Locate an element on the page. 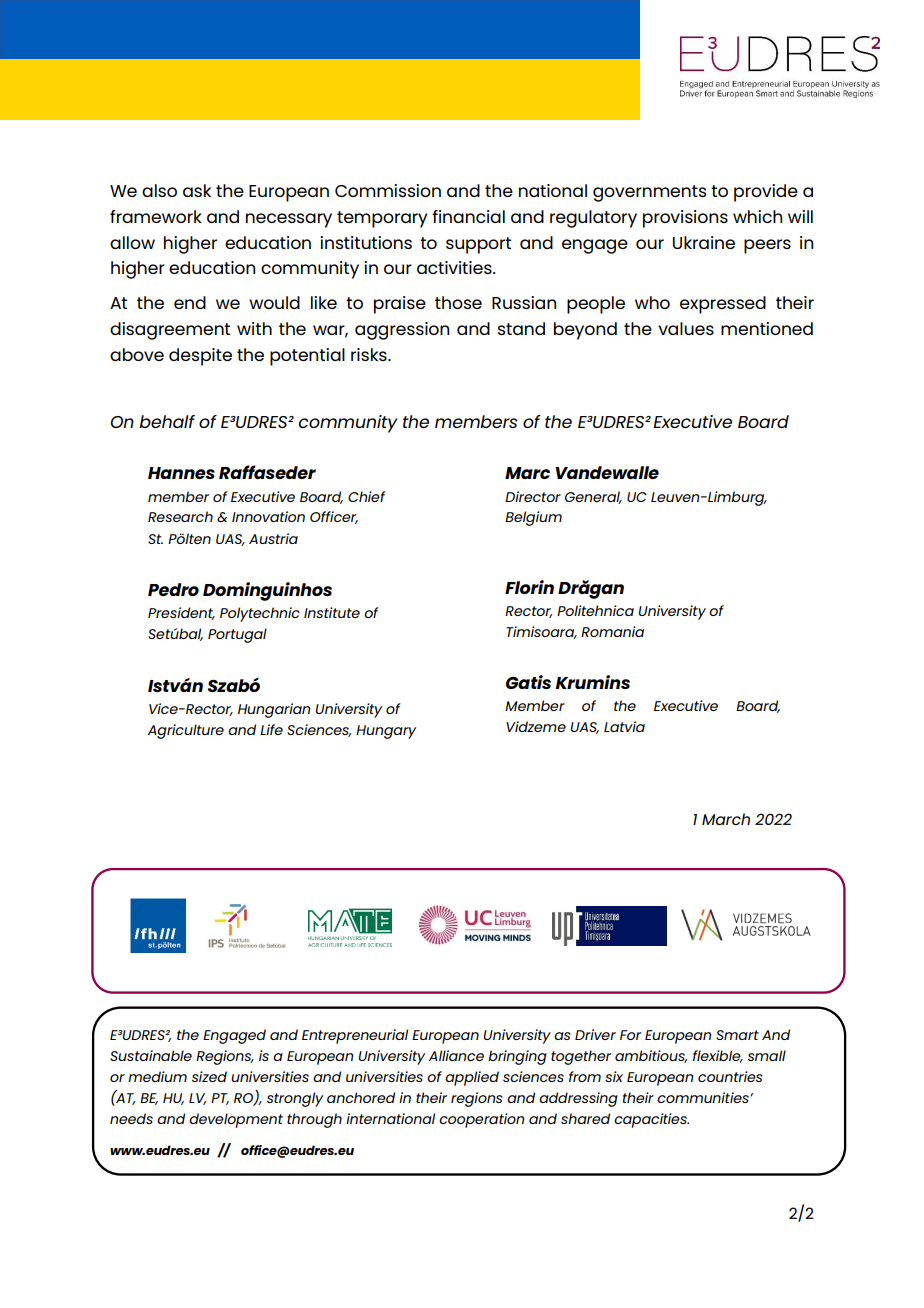  applied is located at coordinates (472, 1078).
